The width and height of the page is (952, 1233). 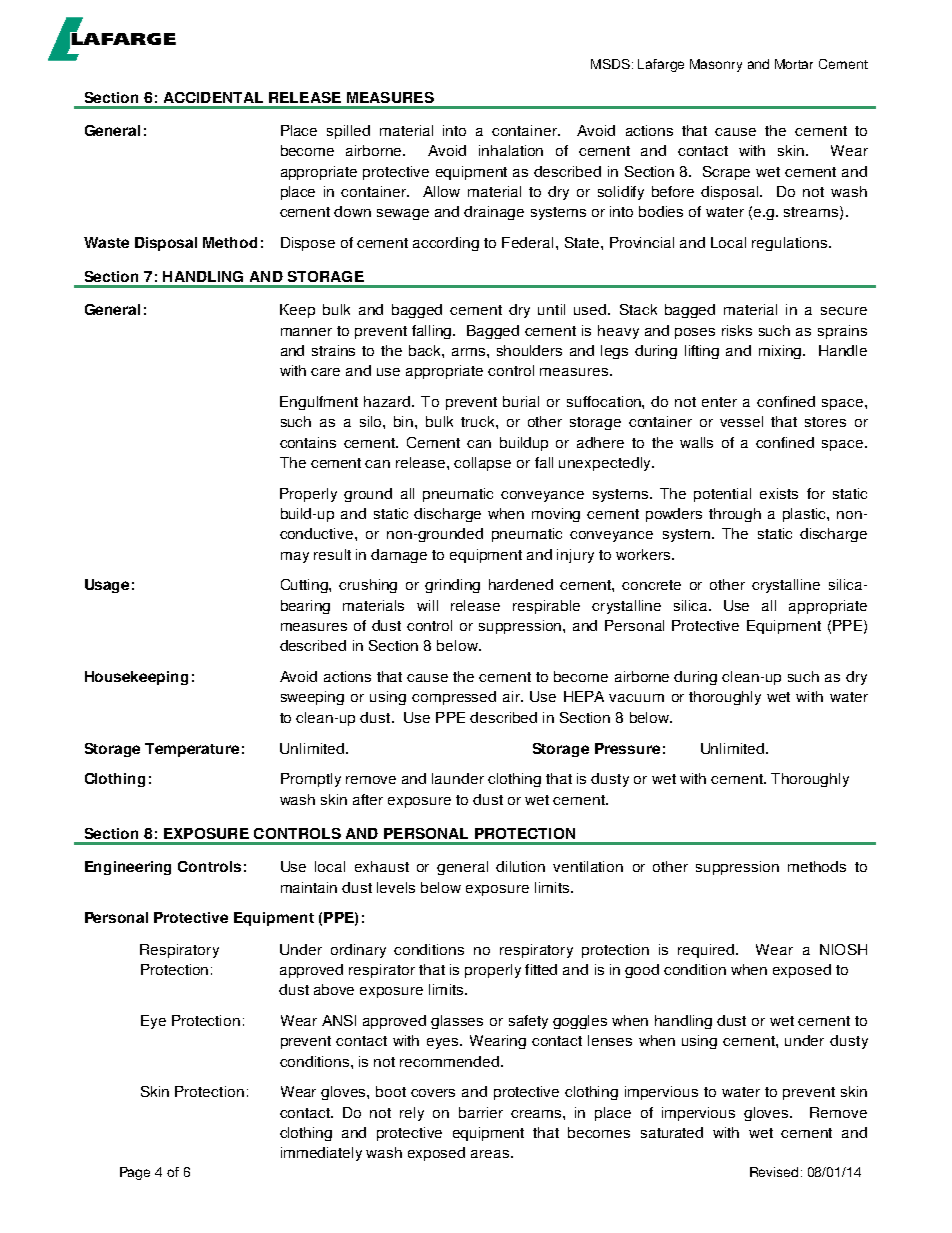 I want to click on Pressure, so click(x=627, y=748).
